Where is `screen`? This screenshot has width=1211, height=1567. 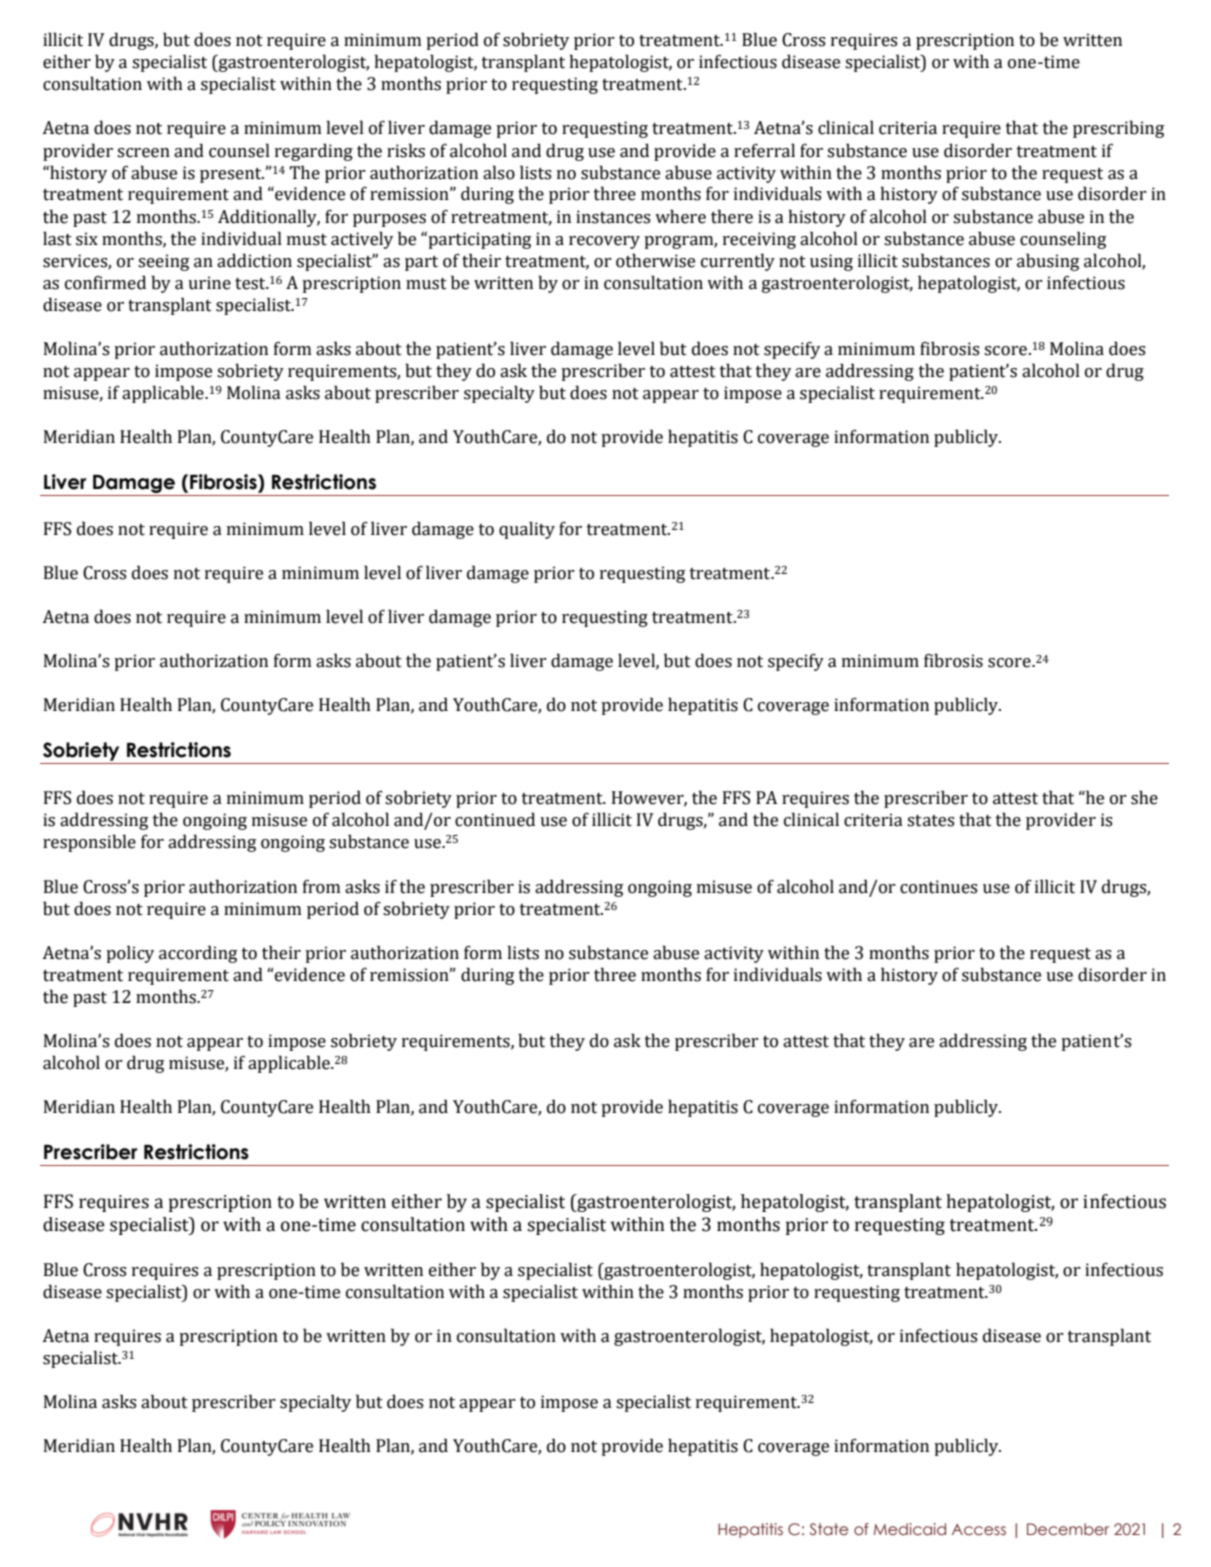
screen is located at coordinates (143, 153).
